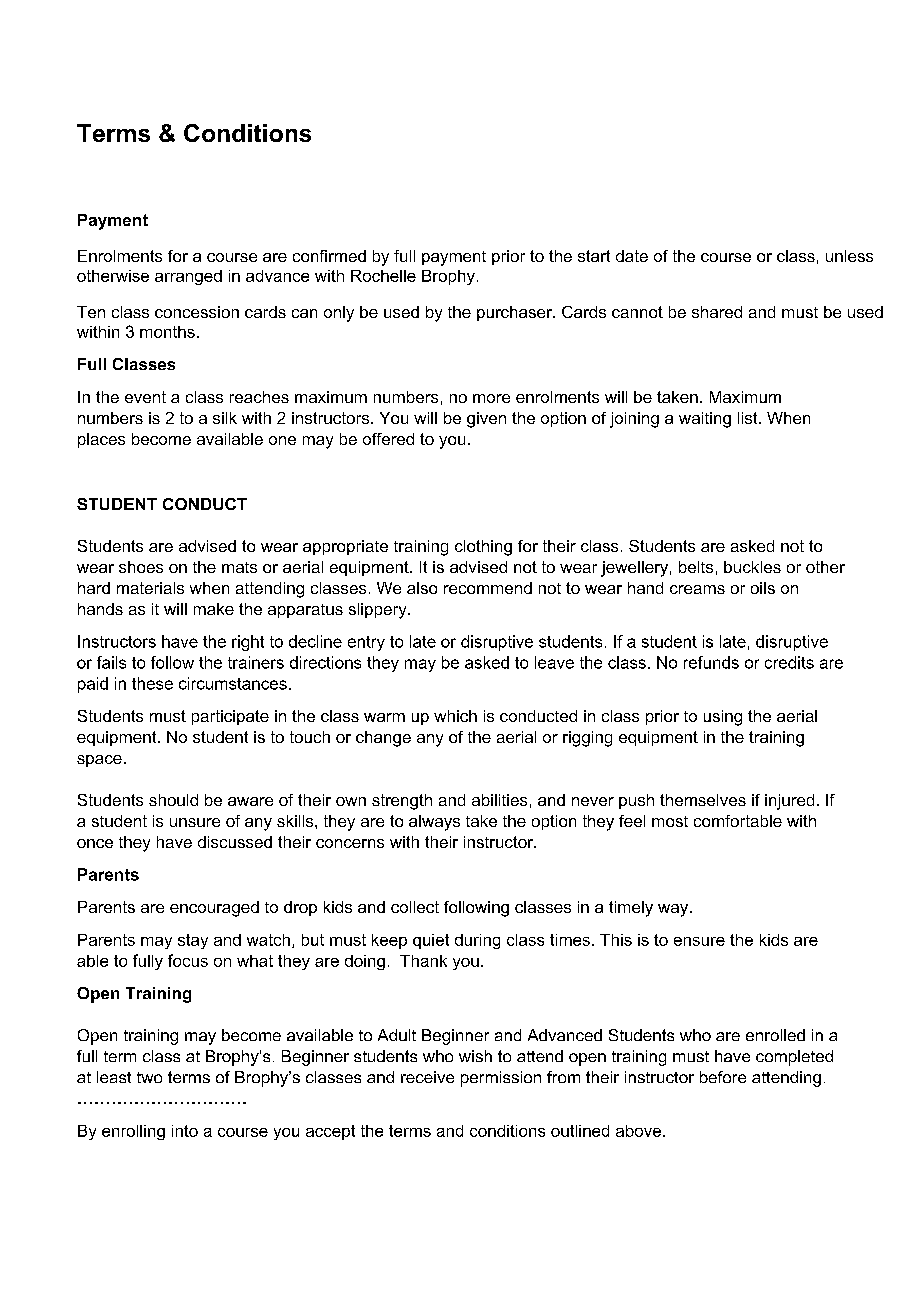 The height and width of the screenshot is (1308, 924). I want to click on injured, so click(789, 802).
